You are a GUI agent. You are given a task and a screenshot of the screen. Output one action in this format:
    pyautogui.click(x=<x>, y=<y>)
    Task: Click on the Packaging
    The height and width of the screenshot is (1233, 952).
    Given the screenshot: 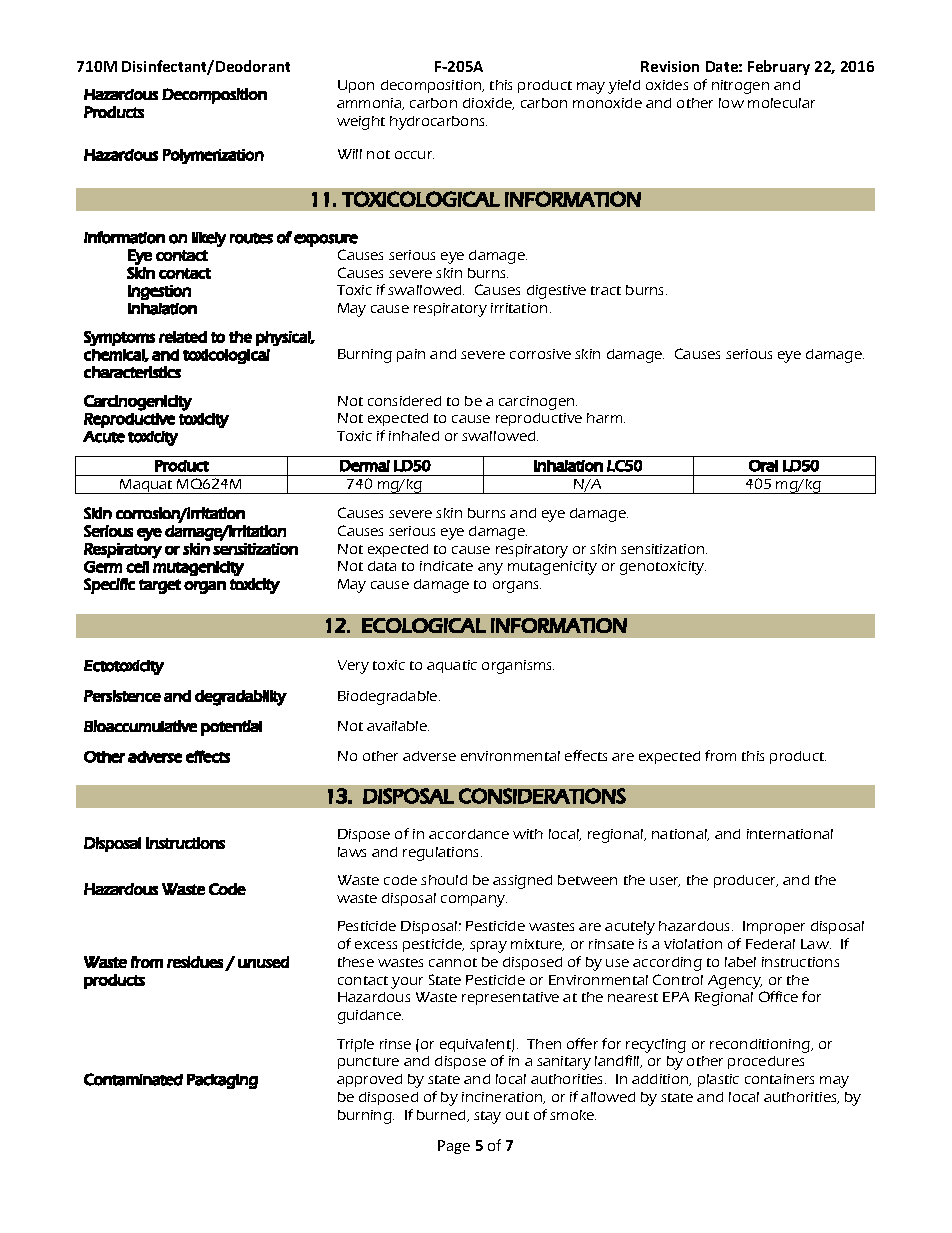 What is the action you would take?
    pyautogui.click(x=222, y=1081)
